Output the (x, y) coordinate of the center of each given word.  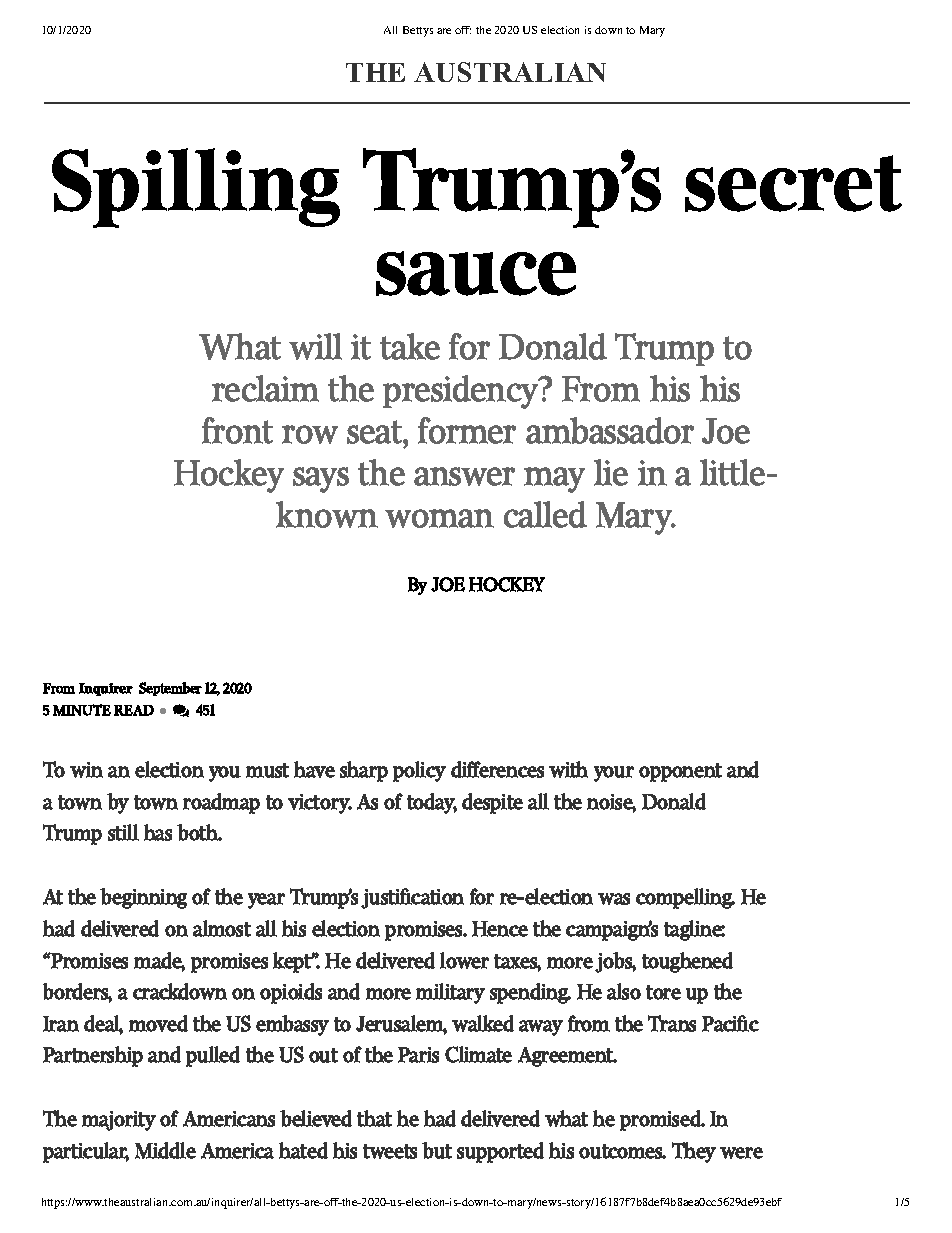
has (158, 832)
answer (464, 476)
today (432, 803)
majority (119, 1121)
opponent (680, 772)
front (237, 430)
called (545, 514)
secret (793, 183)
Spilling (196, 188)
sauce (476, 273)
